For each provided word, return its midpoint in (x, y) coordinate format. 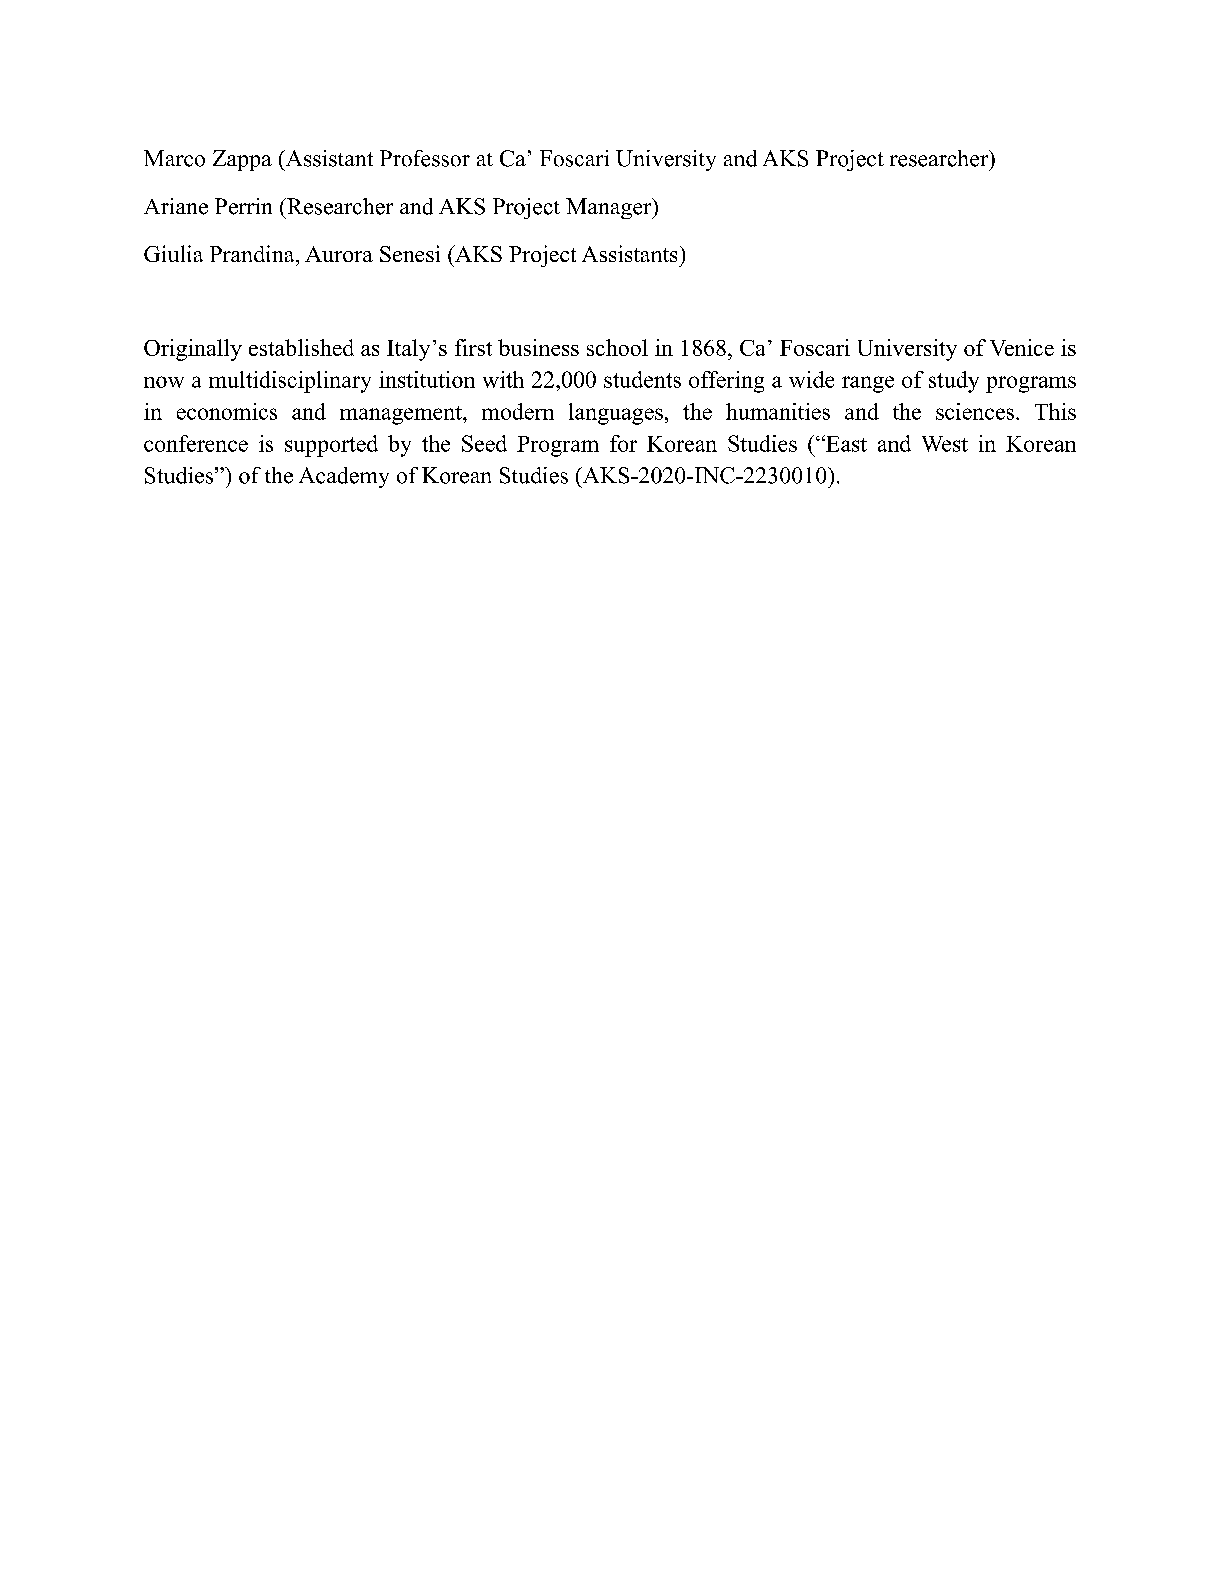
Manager (610, 208)
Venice (1022, 347)
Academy (344, 477)
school (617, 347)
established (301, 347)
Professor (425, 158)
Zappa (242, 160)
